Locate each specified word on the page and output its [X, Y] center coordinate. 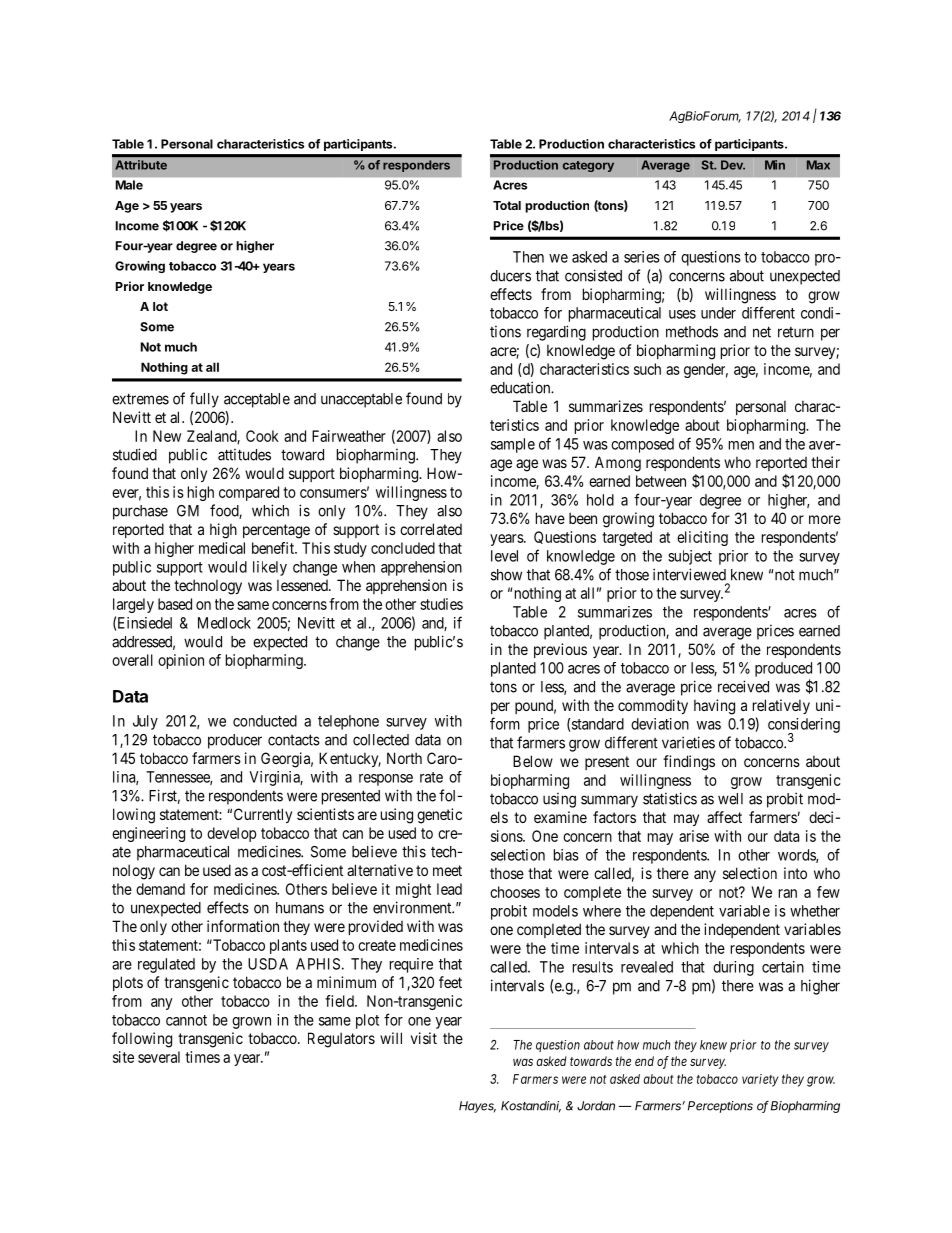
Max [818, 165]
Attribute [141, 165]
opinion [181, 661]
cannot [186, 1020]
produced [783, 669]
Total [507, 205]
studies [441, 604]
